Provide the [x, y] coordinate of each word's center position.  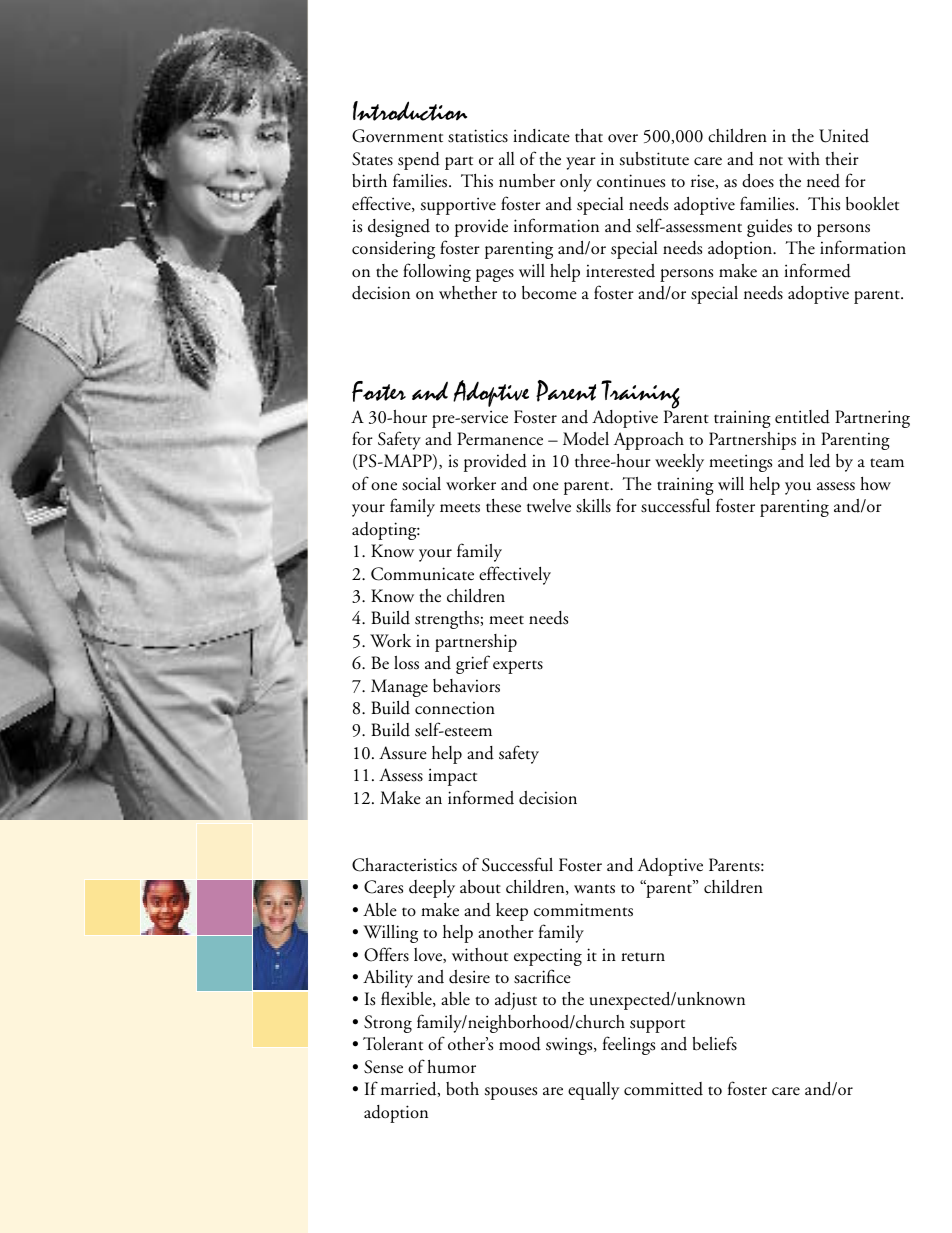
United [844, 136]
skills [593, 506]
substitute [654, 158]
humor [451, 1067]
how [875, 483]
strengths [447, 620]
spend [419, 161]
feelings [629, 1045]
